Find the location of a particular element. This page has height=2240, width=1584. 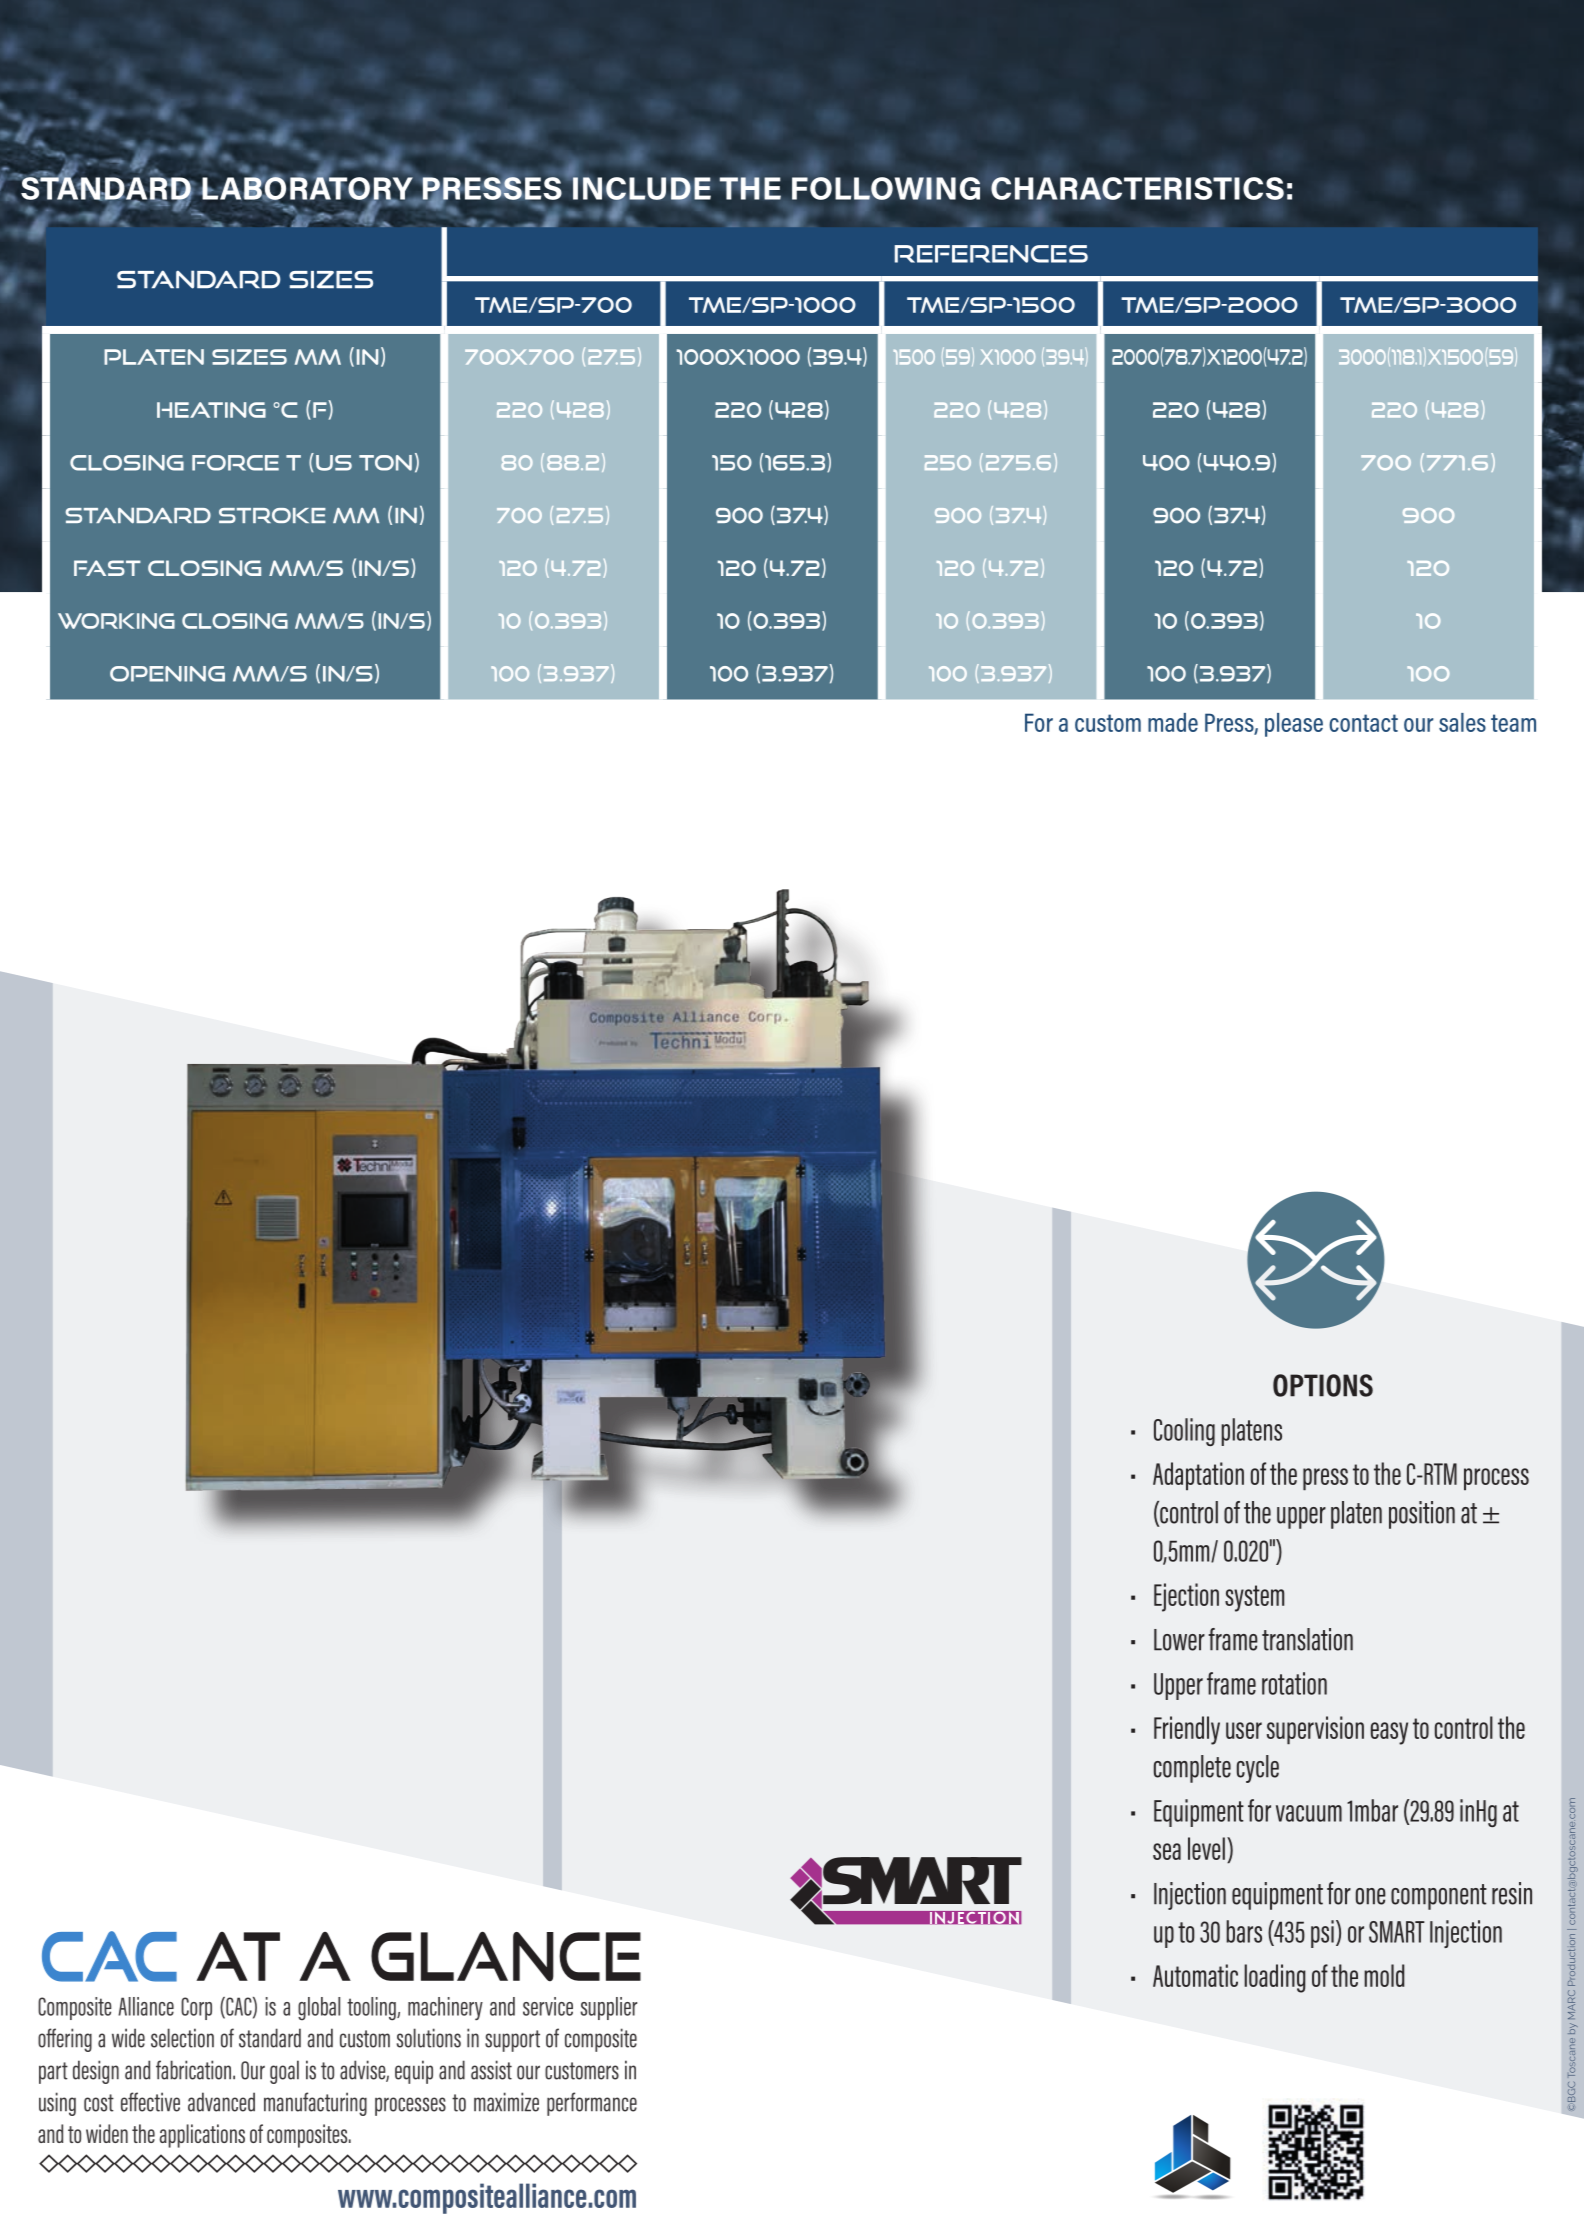

LABORATORY is located at coordinates (307, 188).
